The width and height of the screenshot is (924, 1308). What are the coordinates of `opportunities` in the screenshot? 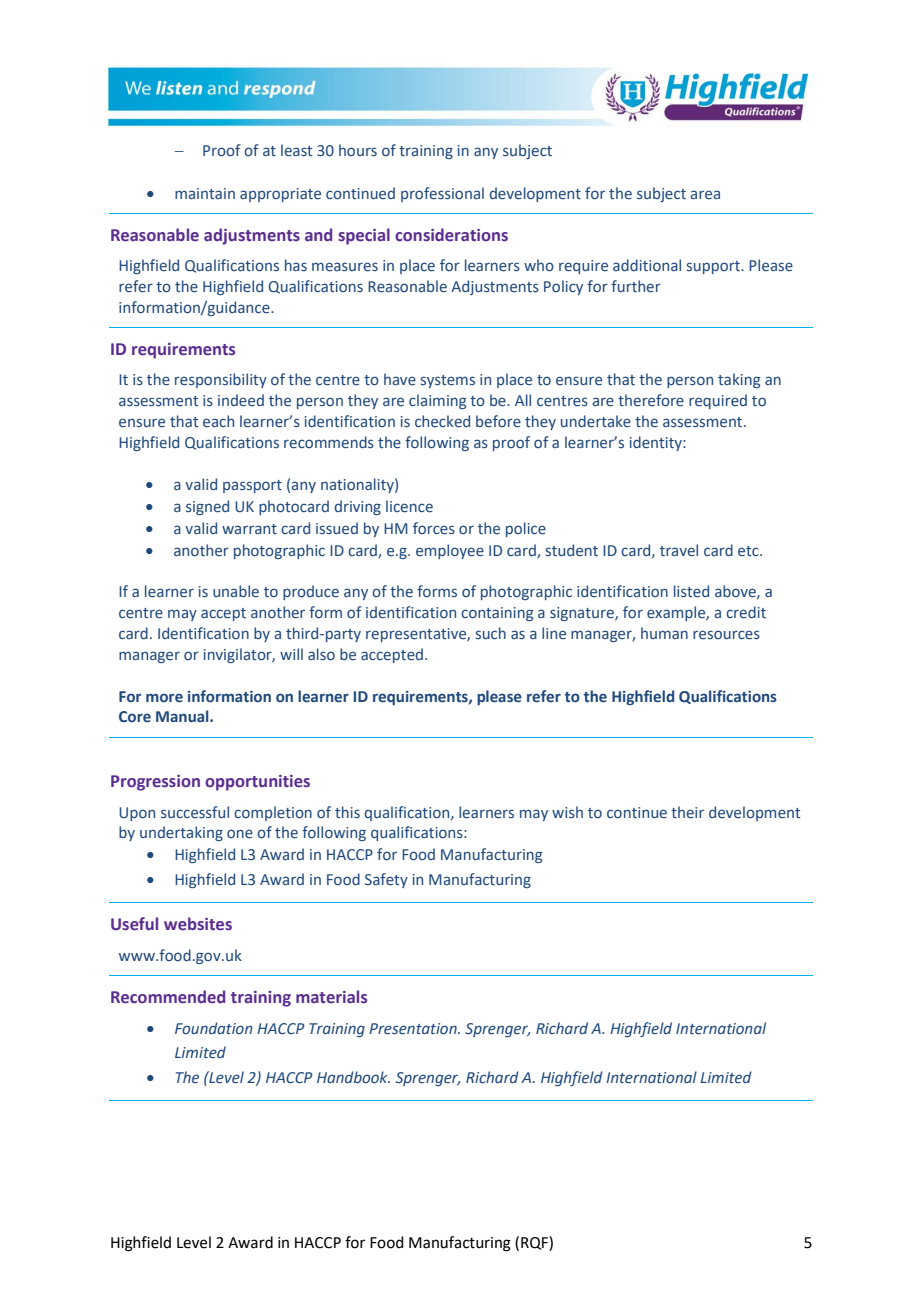 It's located at (257, 783).
